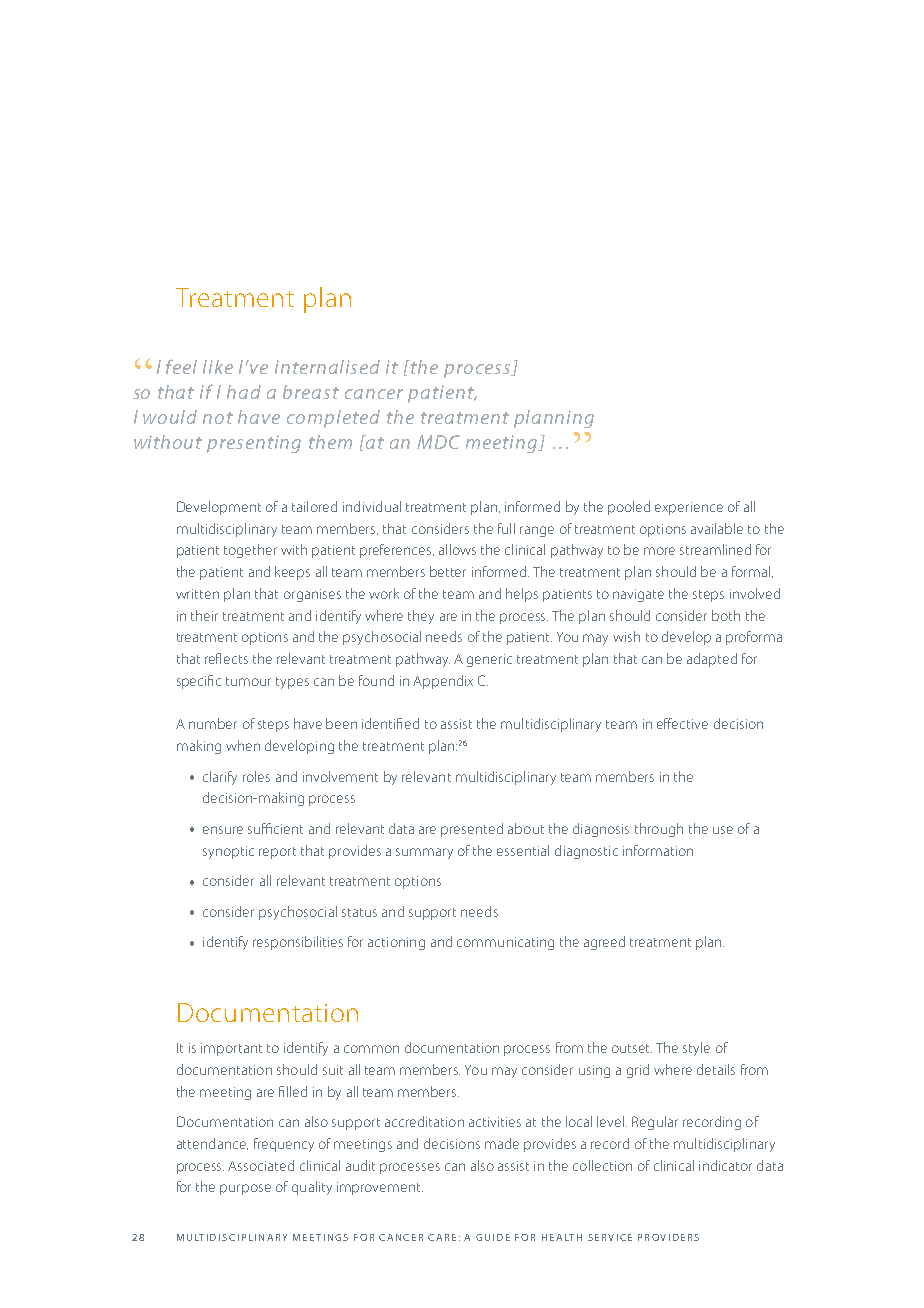 The width and height of the page is (924, 1308). What do you see at coordinates (261, 1165) in the page?
I see `Associated` at bounding box center [261, 1165].
